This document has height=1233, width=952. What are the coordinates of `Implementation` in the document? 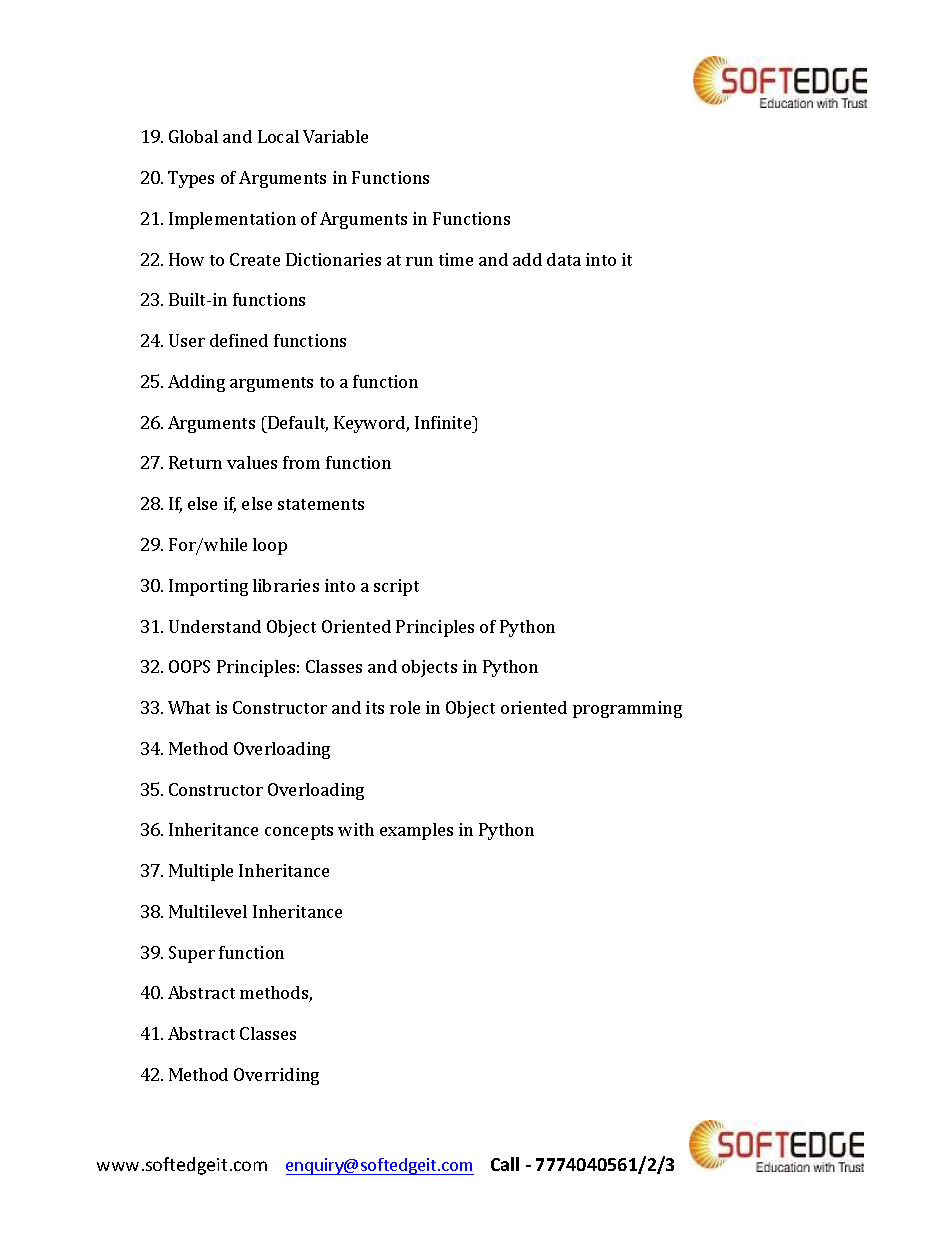 It's located at (232, 220).
